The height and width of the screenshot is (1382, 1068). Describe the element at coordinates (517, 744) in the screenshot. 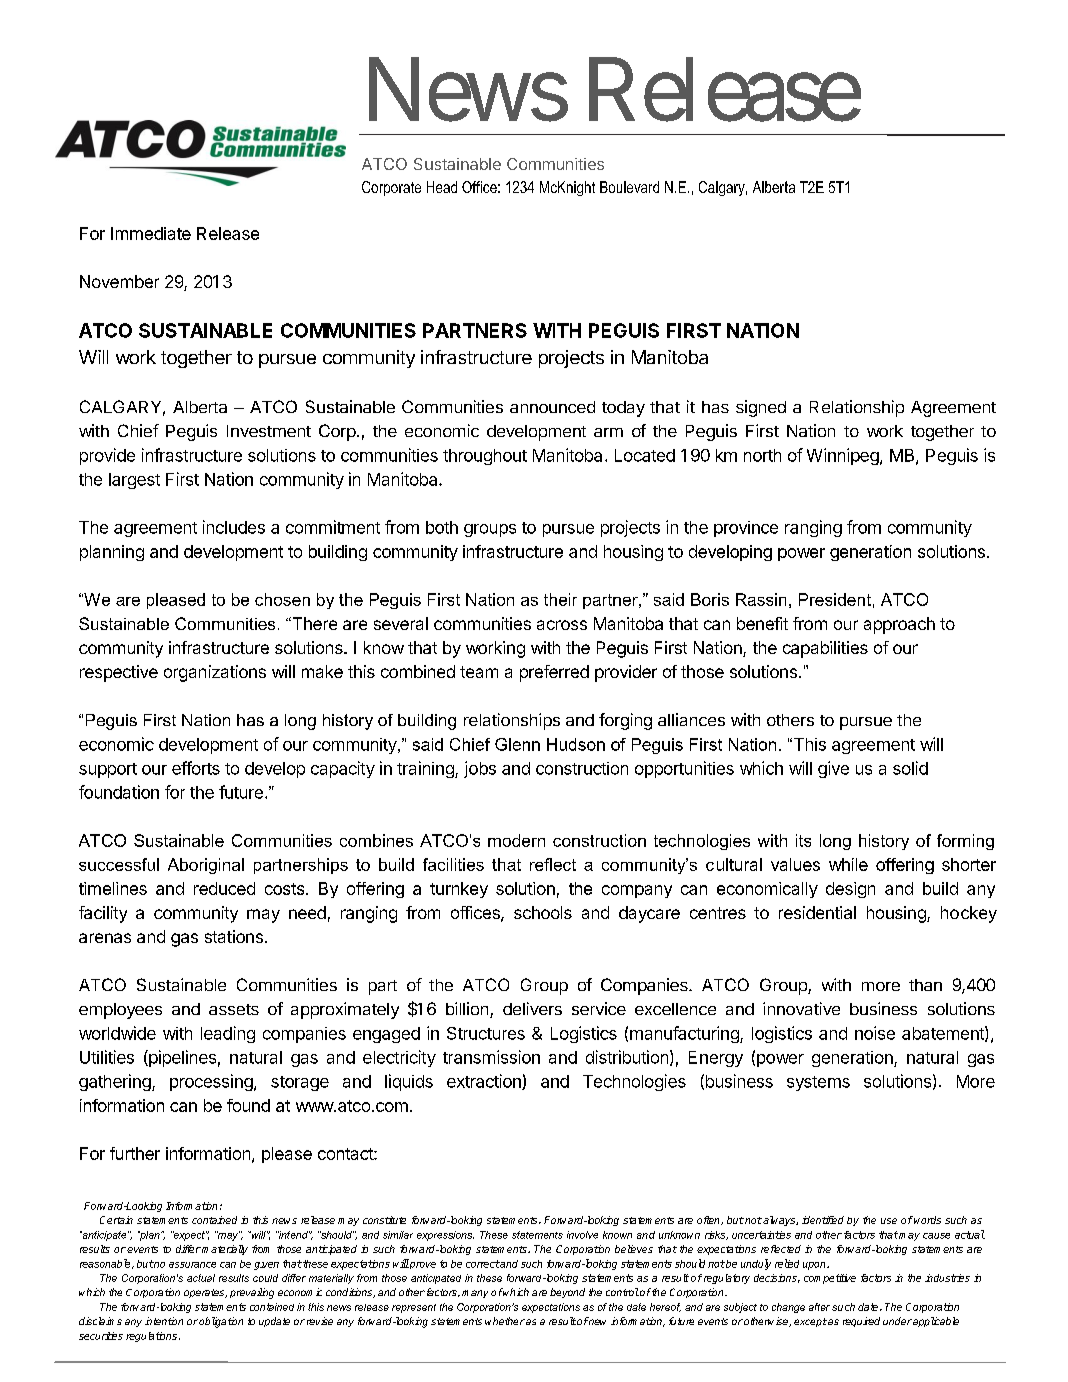

I see `Glenn` at that location.
